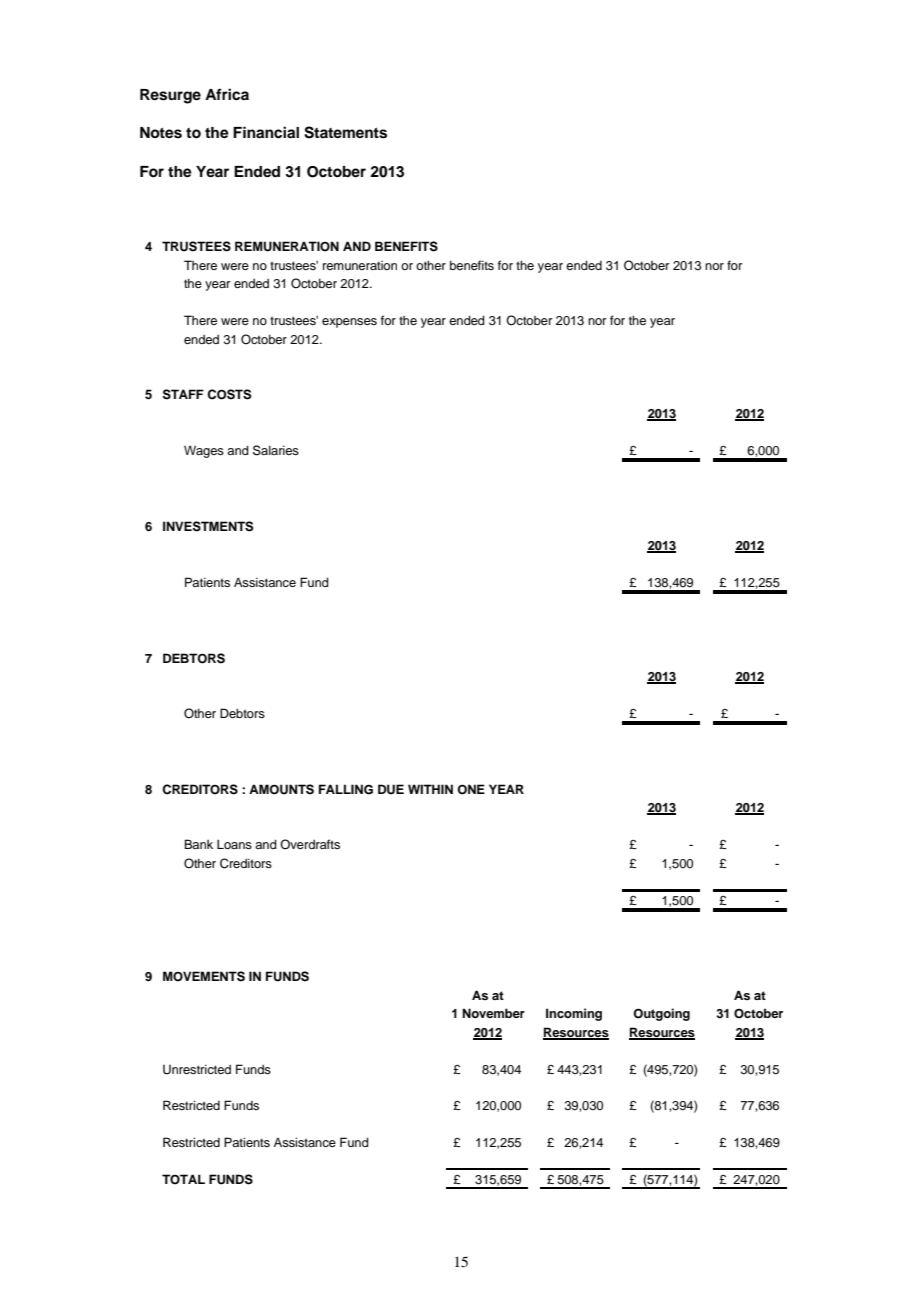 The width and height of the screenshot is (924, 1308). What do you see at coordinates (234, 844) in the screenshot?
I see `Loans` at bounding box center [234, 844].
